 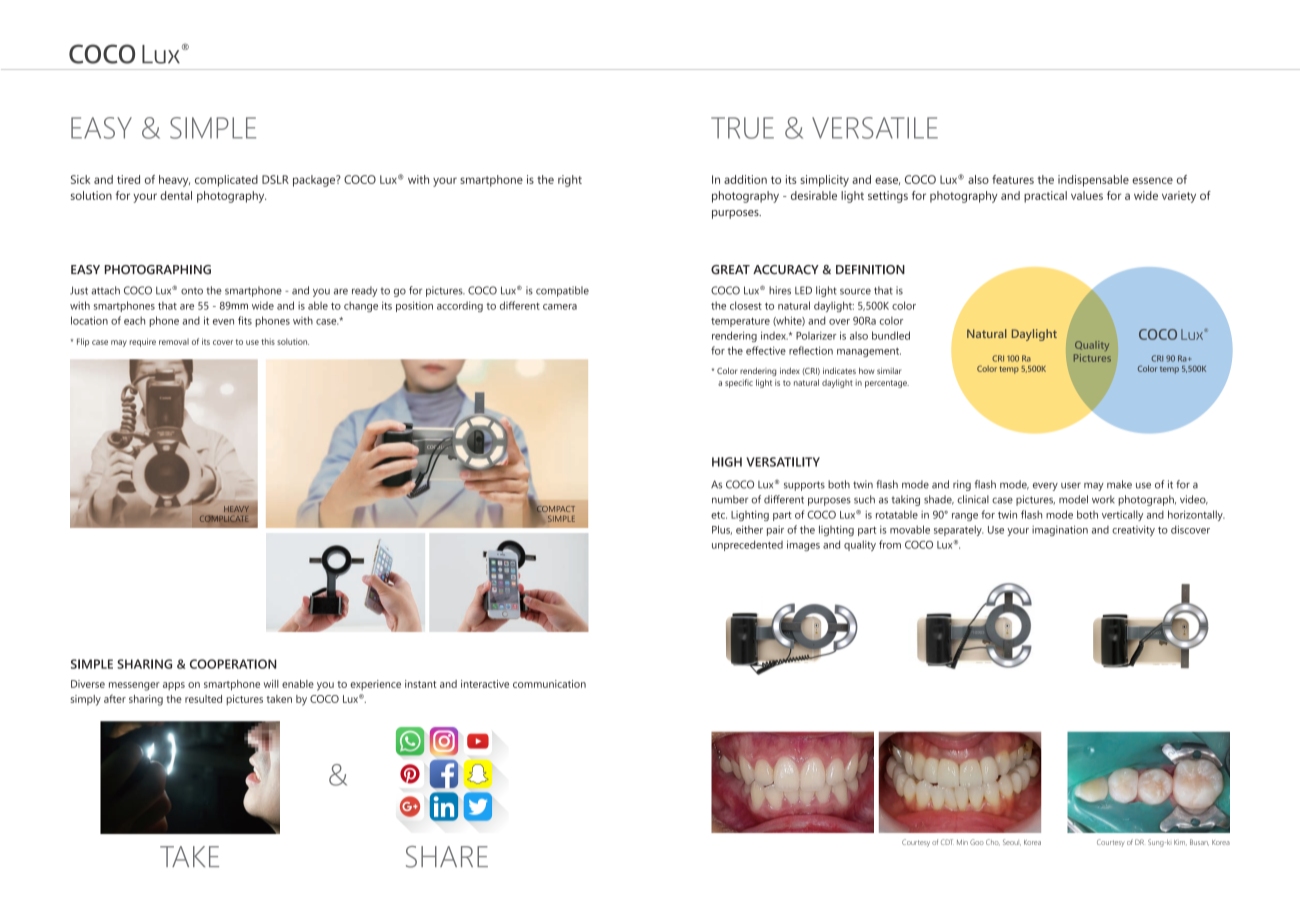 What do you see at coordinates (730, 499) in the image?
I see `number` at bounding box center [730, 499].
